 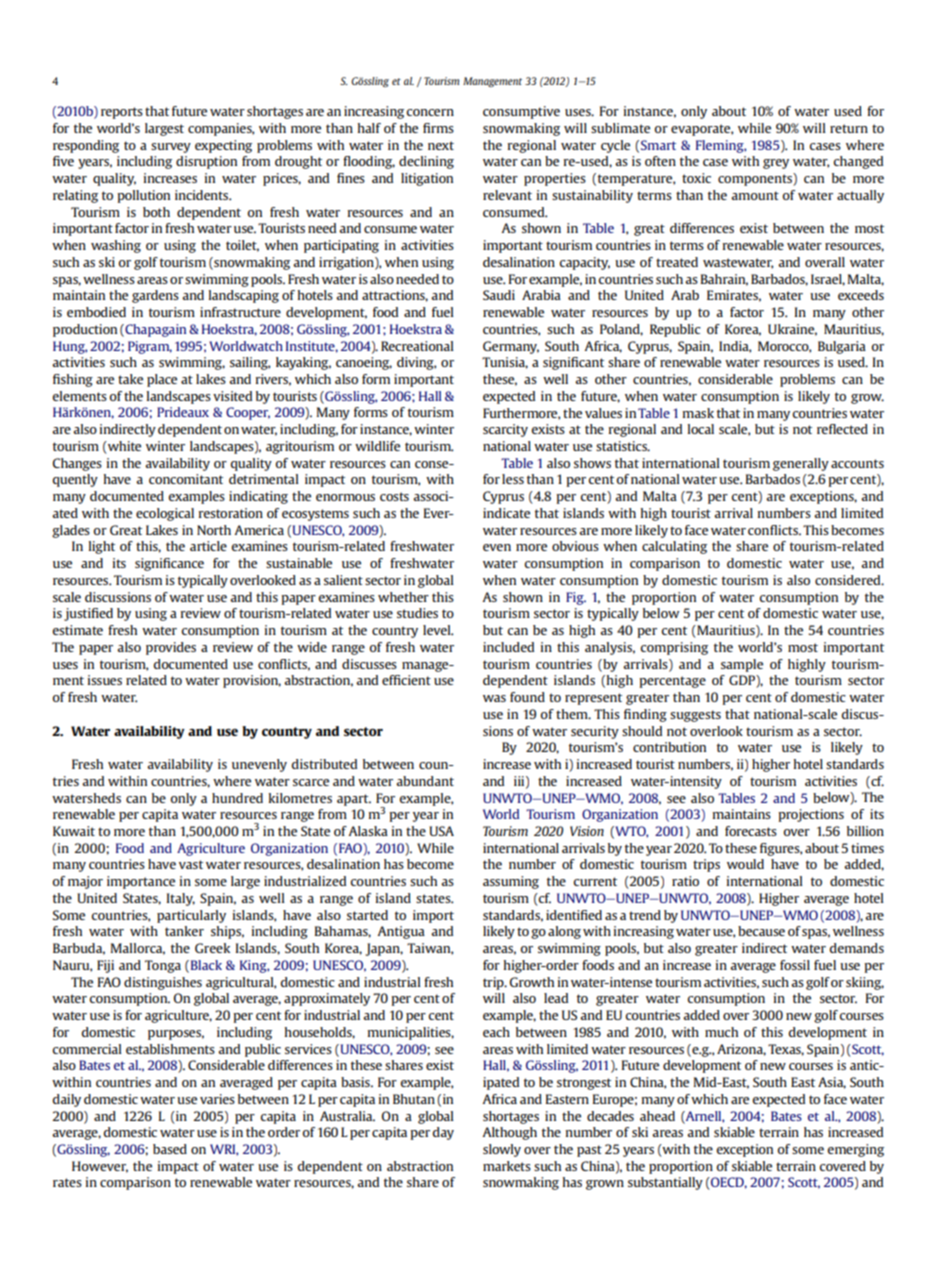 I want to click on survey, so click(x=171, y=148).
